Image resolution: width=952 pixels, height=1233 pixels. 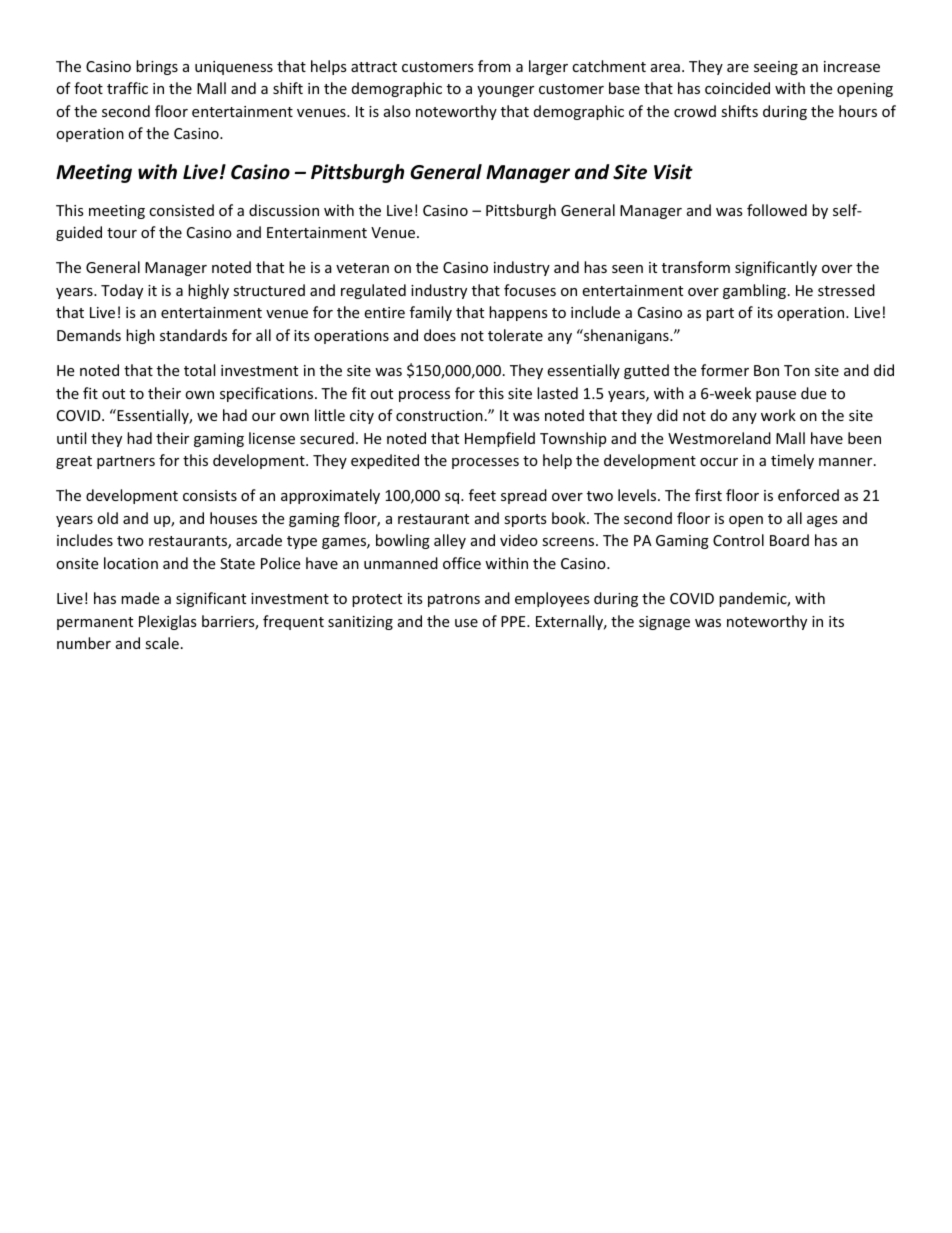 What do you see at coordinates (792, 461) in the screenshot?
I see `timely` at bounding box center [792, 461].
